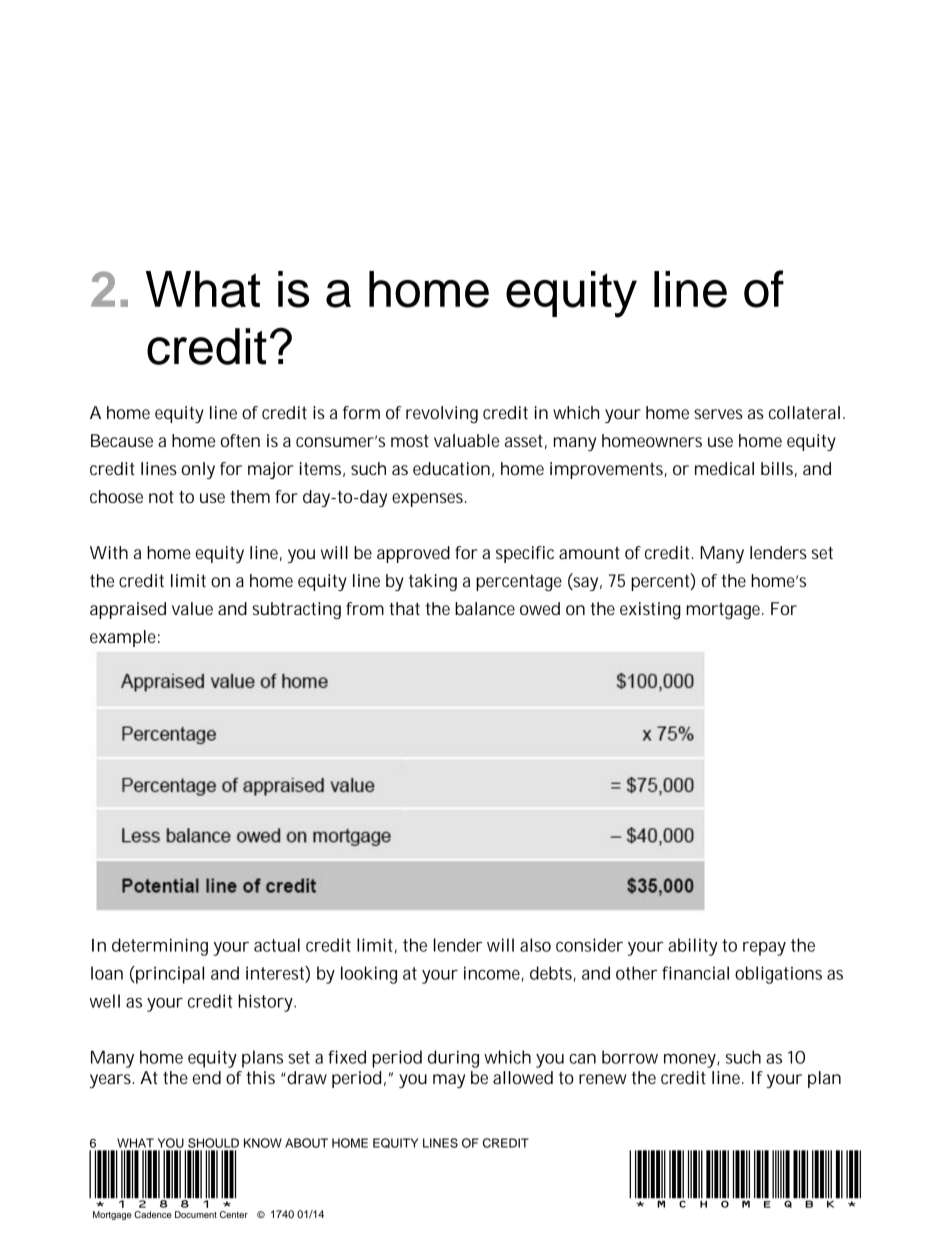 The image size is (952, 1233). What do you see at coordinates (240, 440) in the image?
I see `often` at bounding box center [240, 440].
